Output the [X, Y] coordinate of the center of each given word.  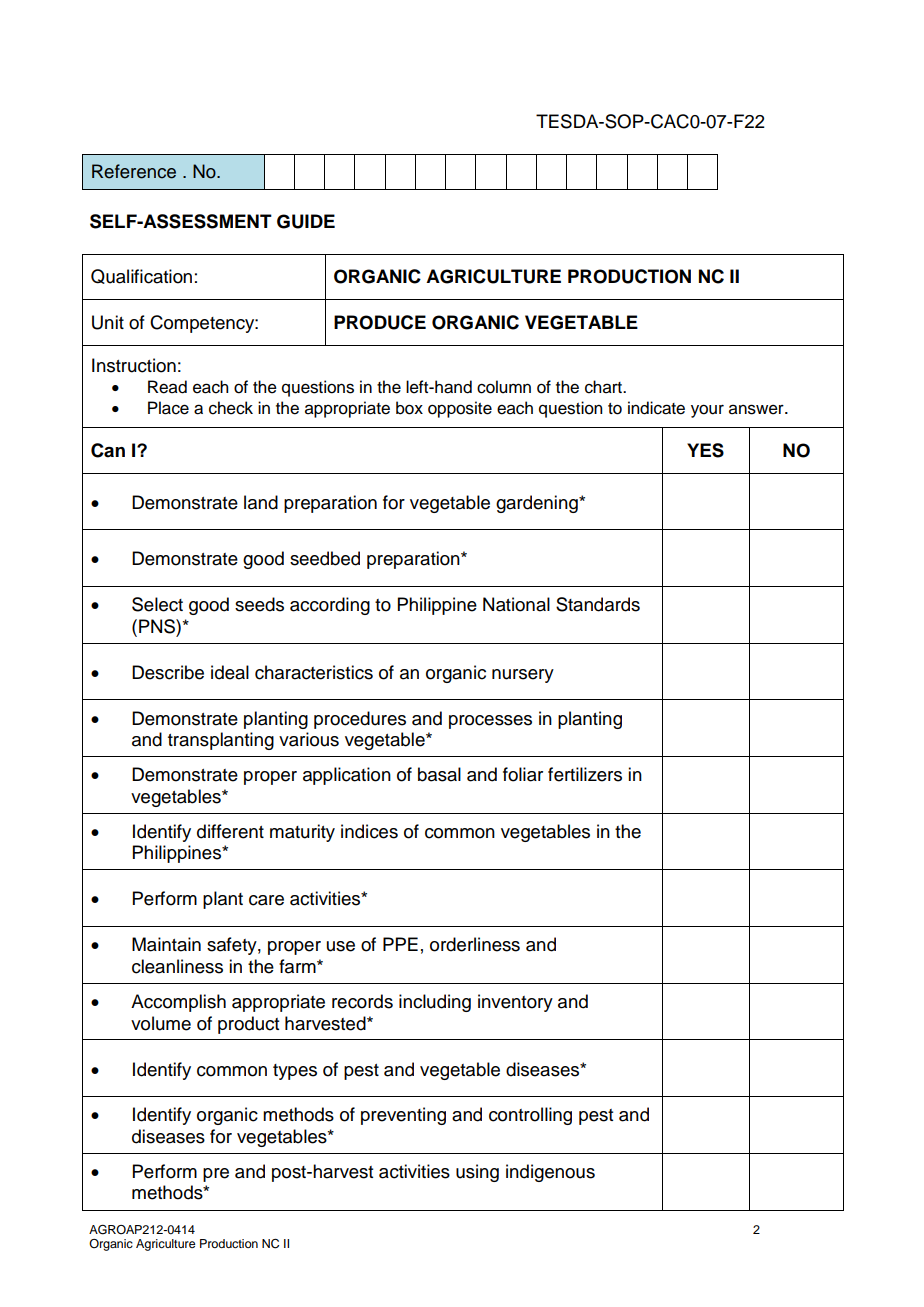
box [409, 408]
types [295, 1072]
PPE [400, 944]
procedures [360, 720]
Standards [598, 604]
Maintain [166, 944]
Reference [134, 171]
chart [604, 387]
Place [168, 408]
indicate [656, 408]
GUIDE [306, 221]
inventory [515, 1003]
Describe [168, 672]
